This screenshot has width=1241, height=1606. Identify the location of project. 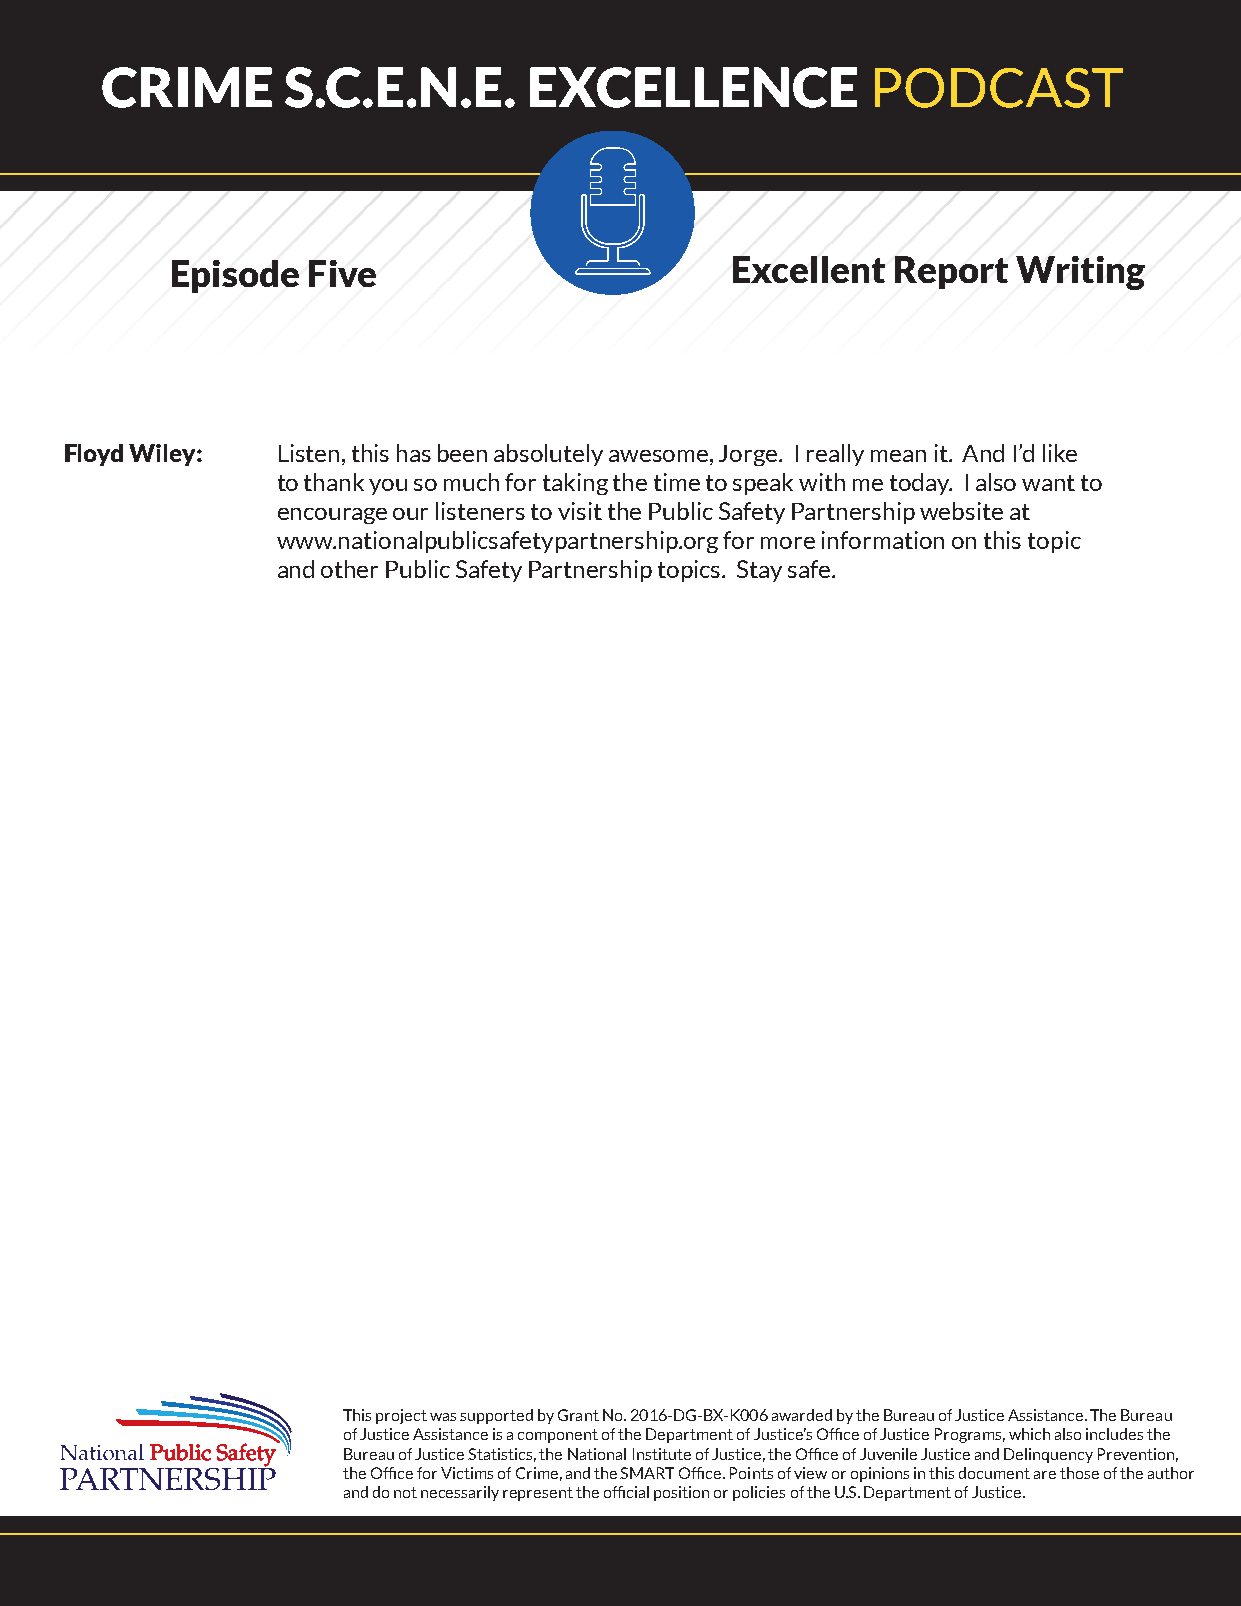
(401, 1416).
